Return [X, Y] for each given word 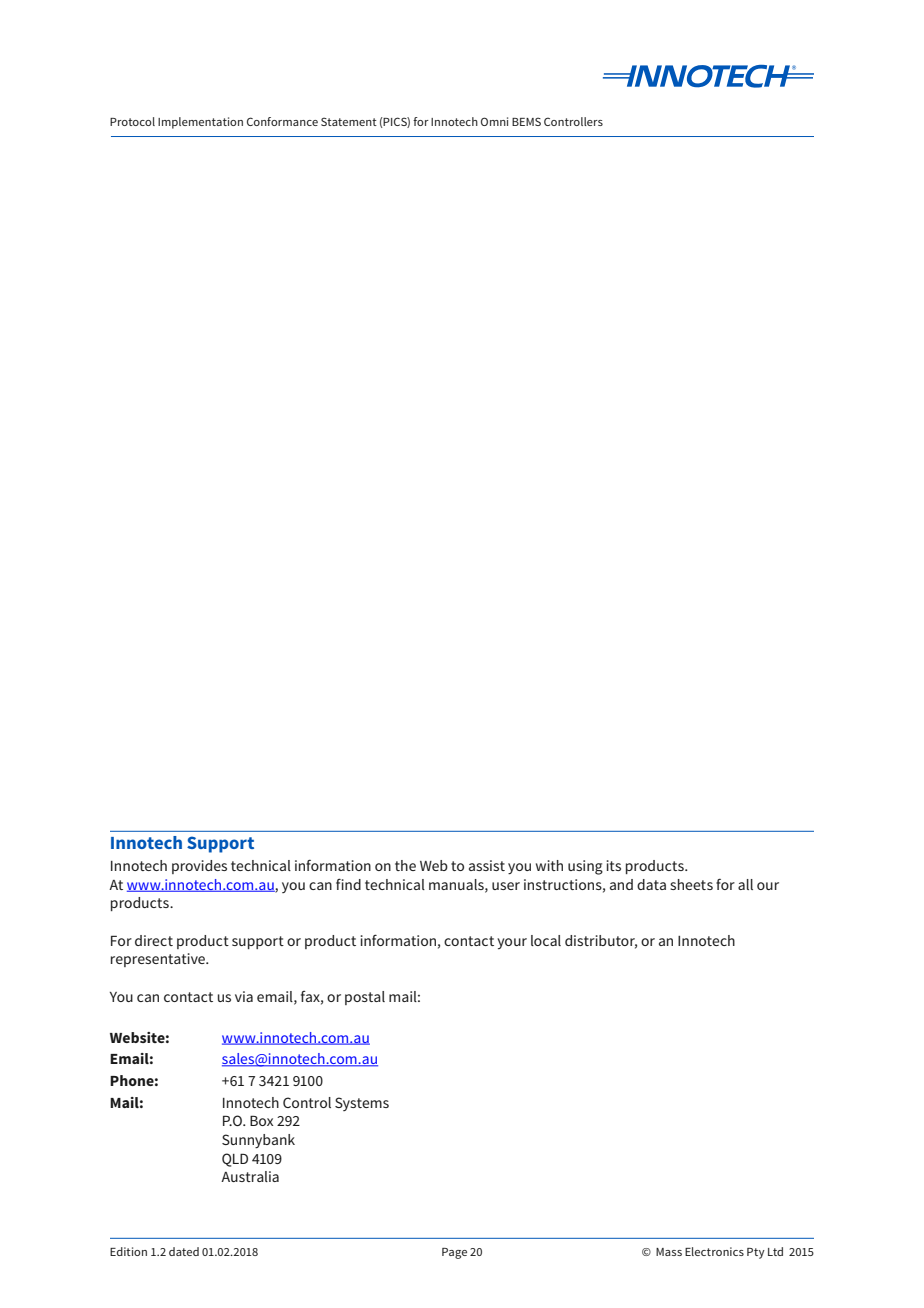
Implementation [200, 123]
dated [184, 1251]
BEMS [526, 121]
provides [199, 867]
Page [454, 1253]
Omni [494, 121]
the [405, 865]
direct [154, 940]
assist [487, 865]
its [613, 865]
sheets [691, 884]
